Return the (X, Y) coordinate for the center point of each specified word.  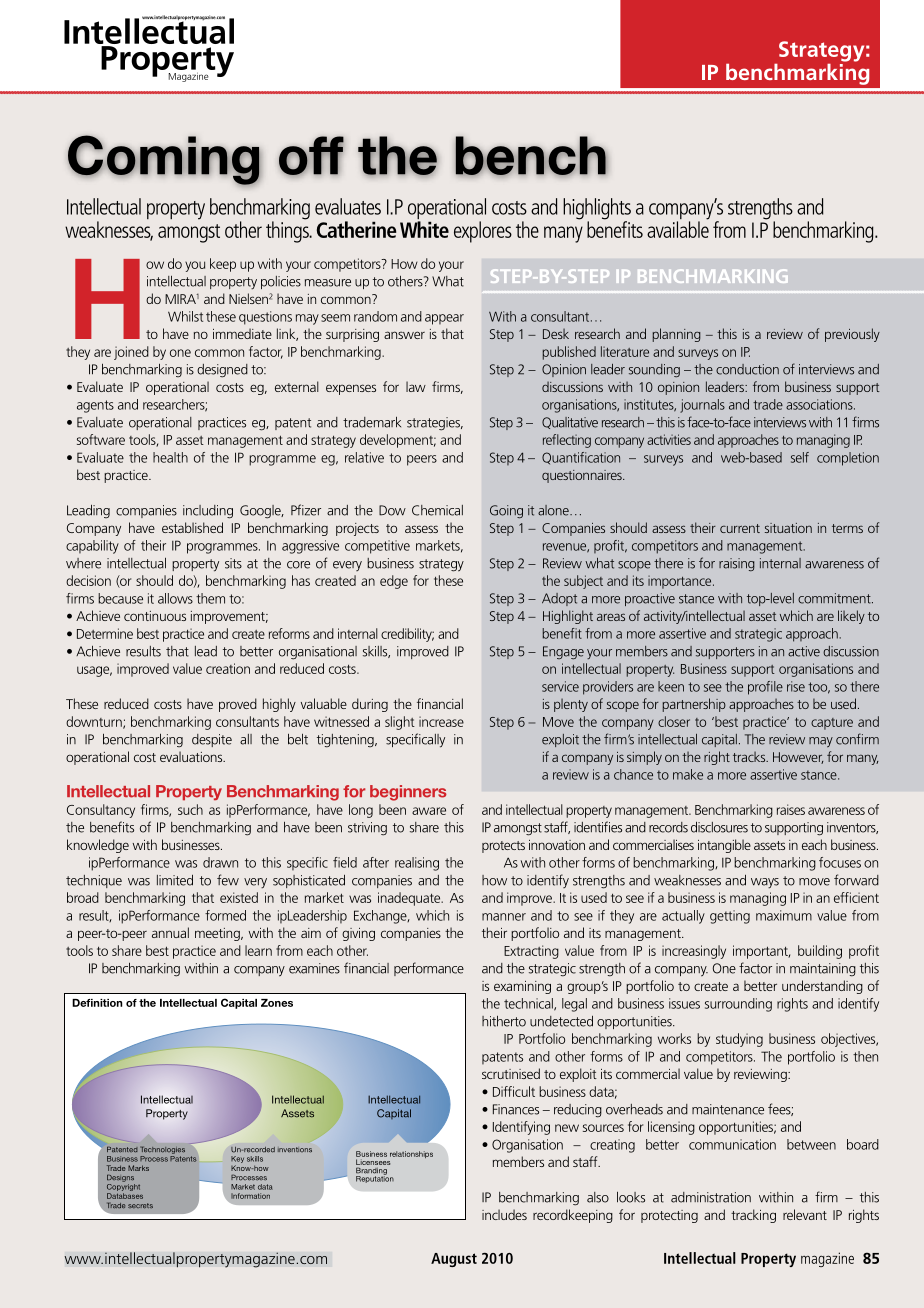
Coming (164, 160)
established (192, 527)
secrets (140, 1205)
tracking (753, 1216)
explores (483, 232)
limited (175, 880)
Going (506, 511)
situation (788, 528)
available (678, 228)
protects (503, 847)
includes (504, 1214)
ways (765, 883)
